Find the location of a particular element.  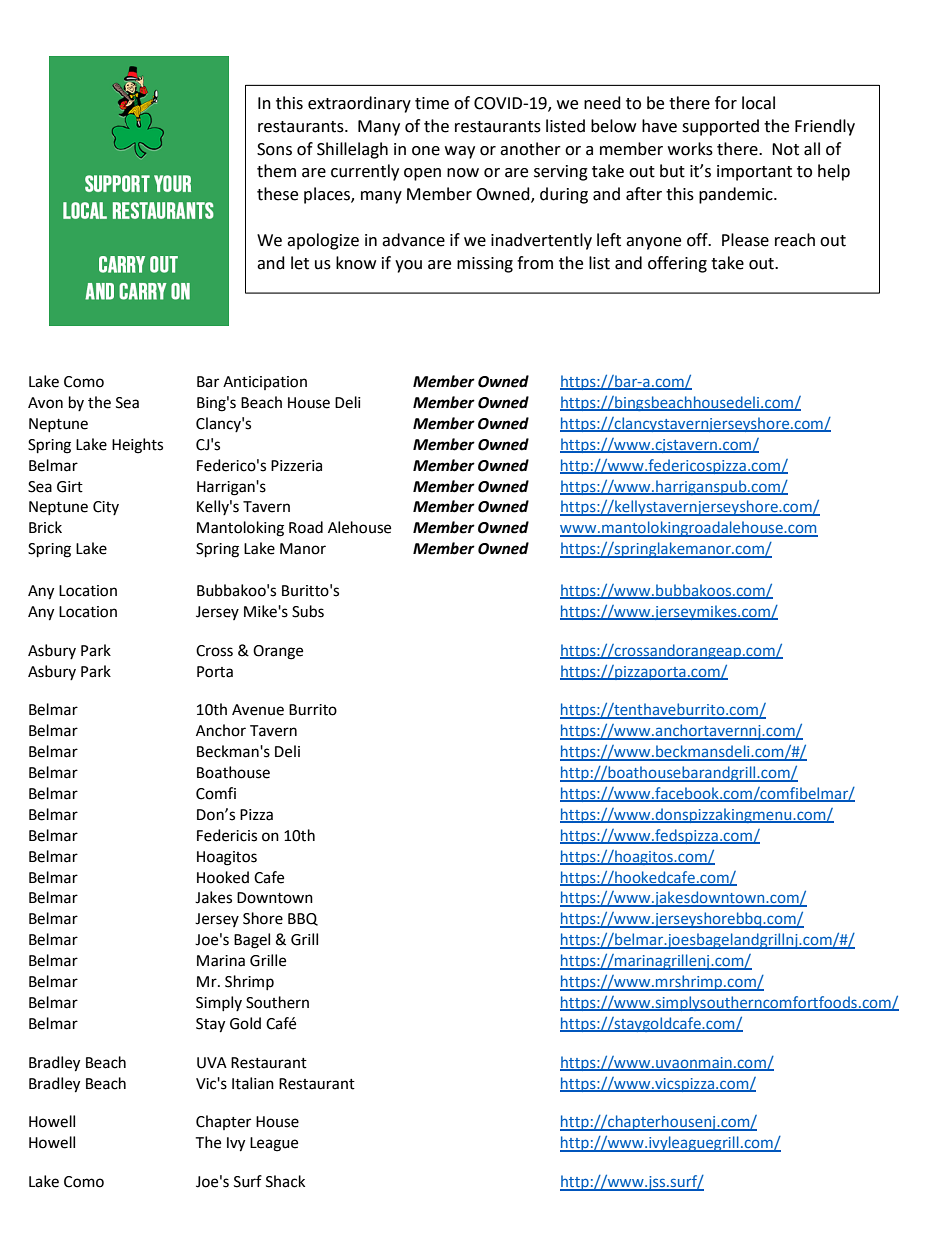

Anticipation is located at coordinates (265, 383).
